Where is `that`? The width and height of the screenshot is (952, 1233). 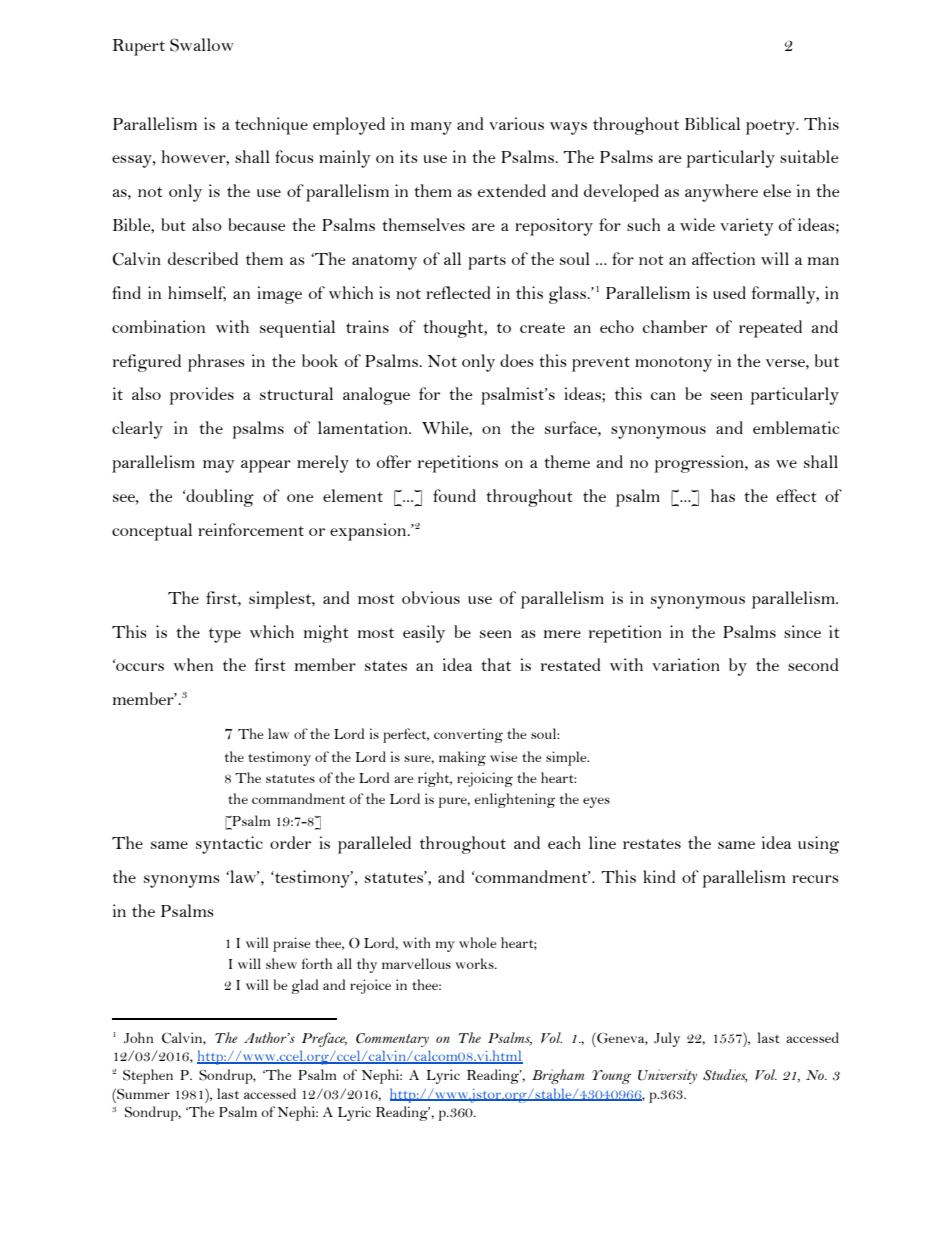 that is located at coordinates (496, 664).
